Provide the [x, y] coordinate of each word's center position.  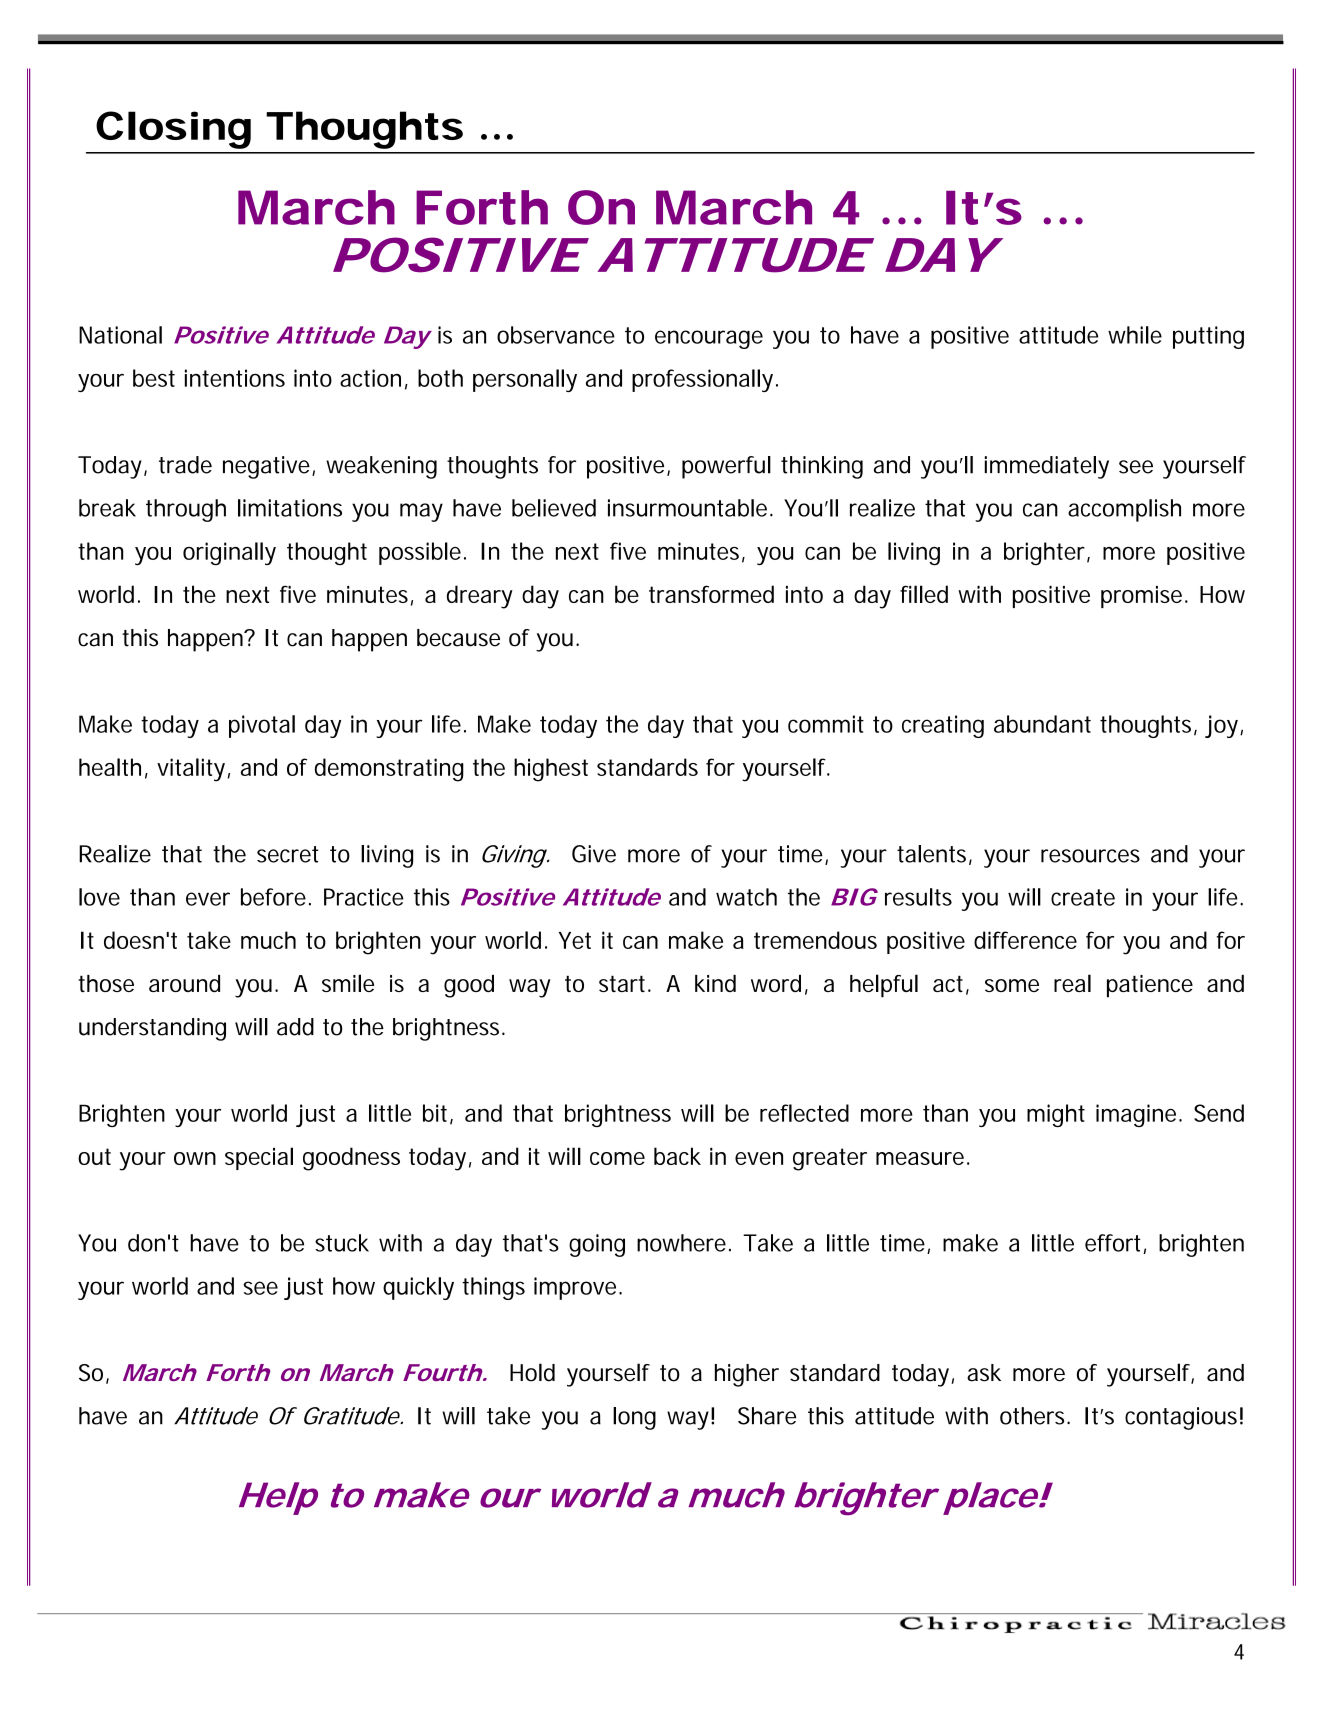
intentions [235, 378]
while [1135, 335]
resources [1090, 856]
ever [208, 899]
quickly [418, 1288]
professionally [702, 380]
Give [594, 854]
